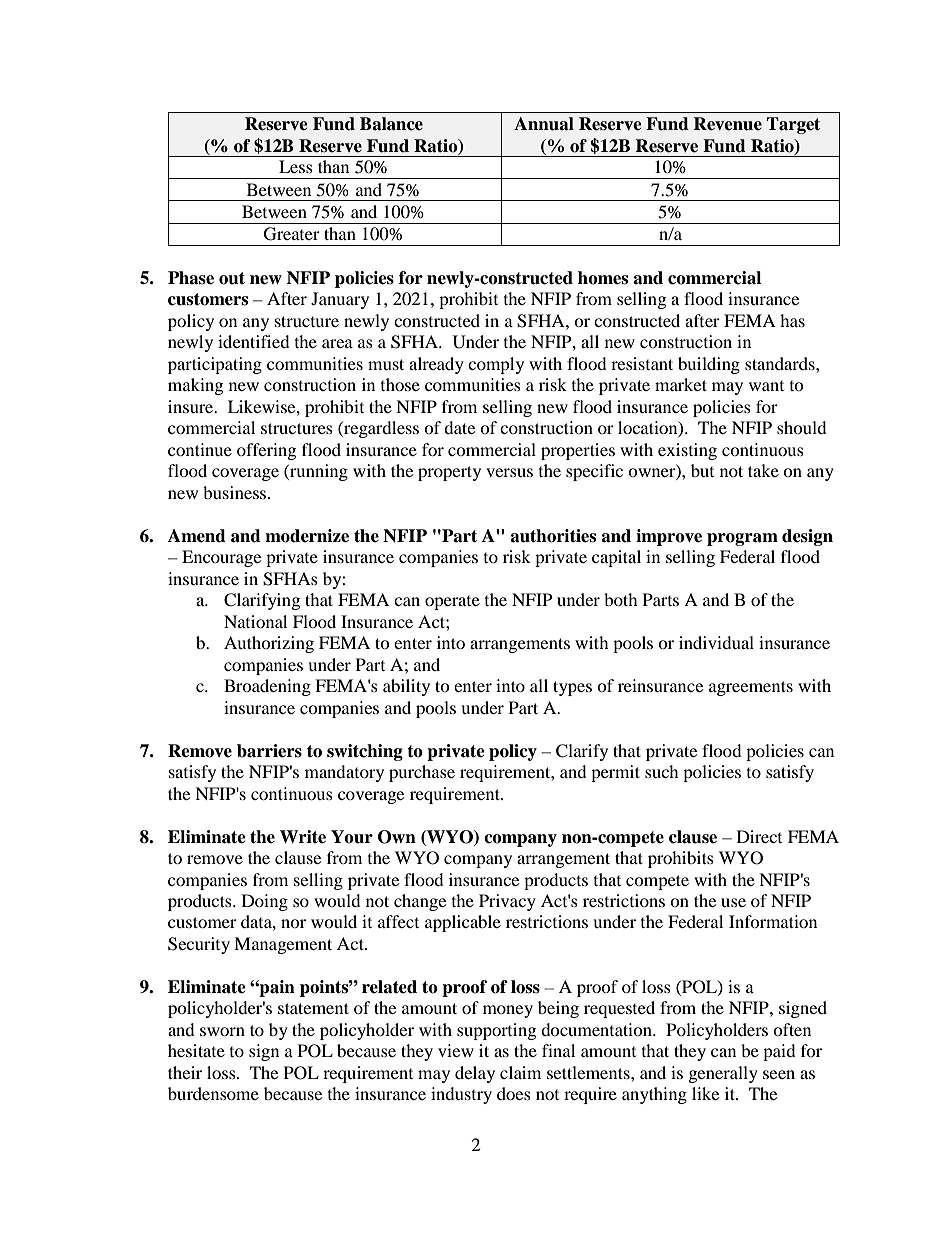 Image resolution: width=952 pixels, height=1233 pixels. Describe the element at coordinates (255, 621) in the screenshot. I see `National` at that location.
